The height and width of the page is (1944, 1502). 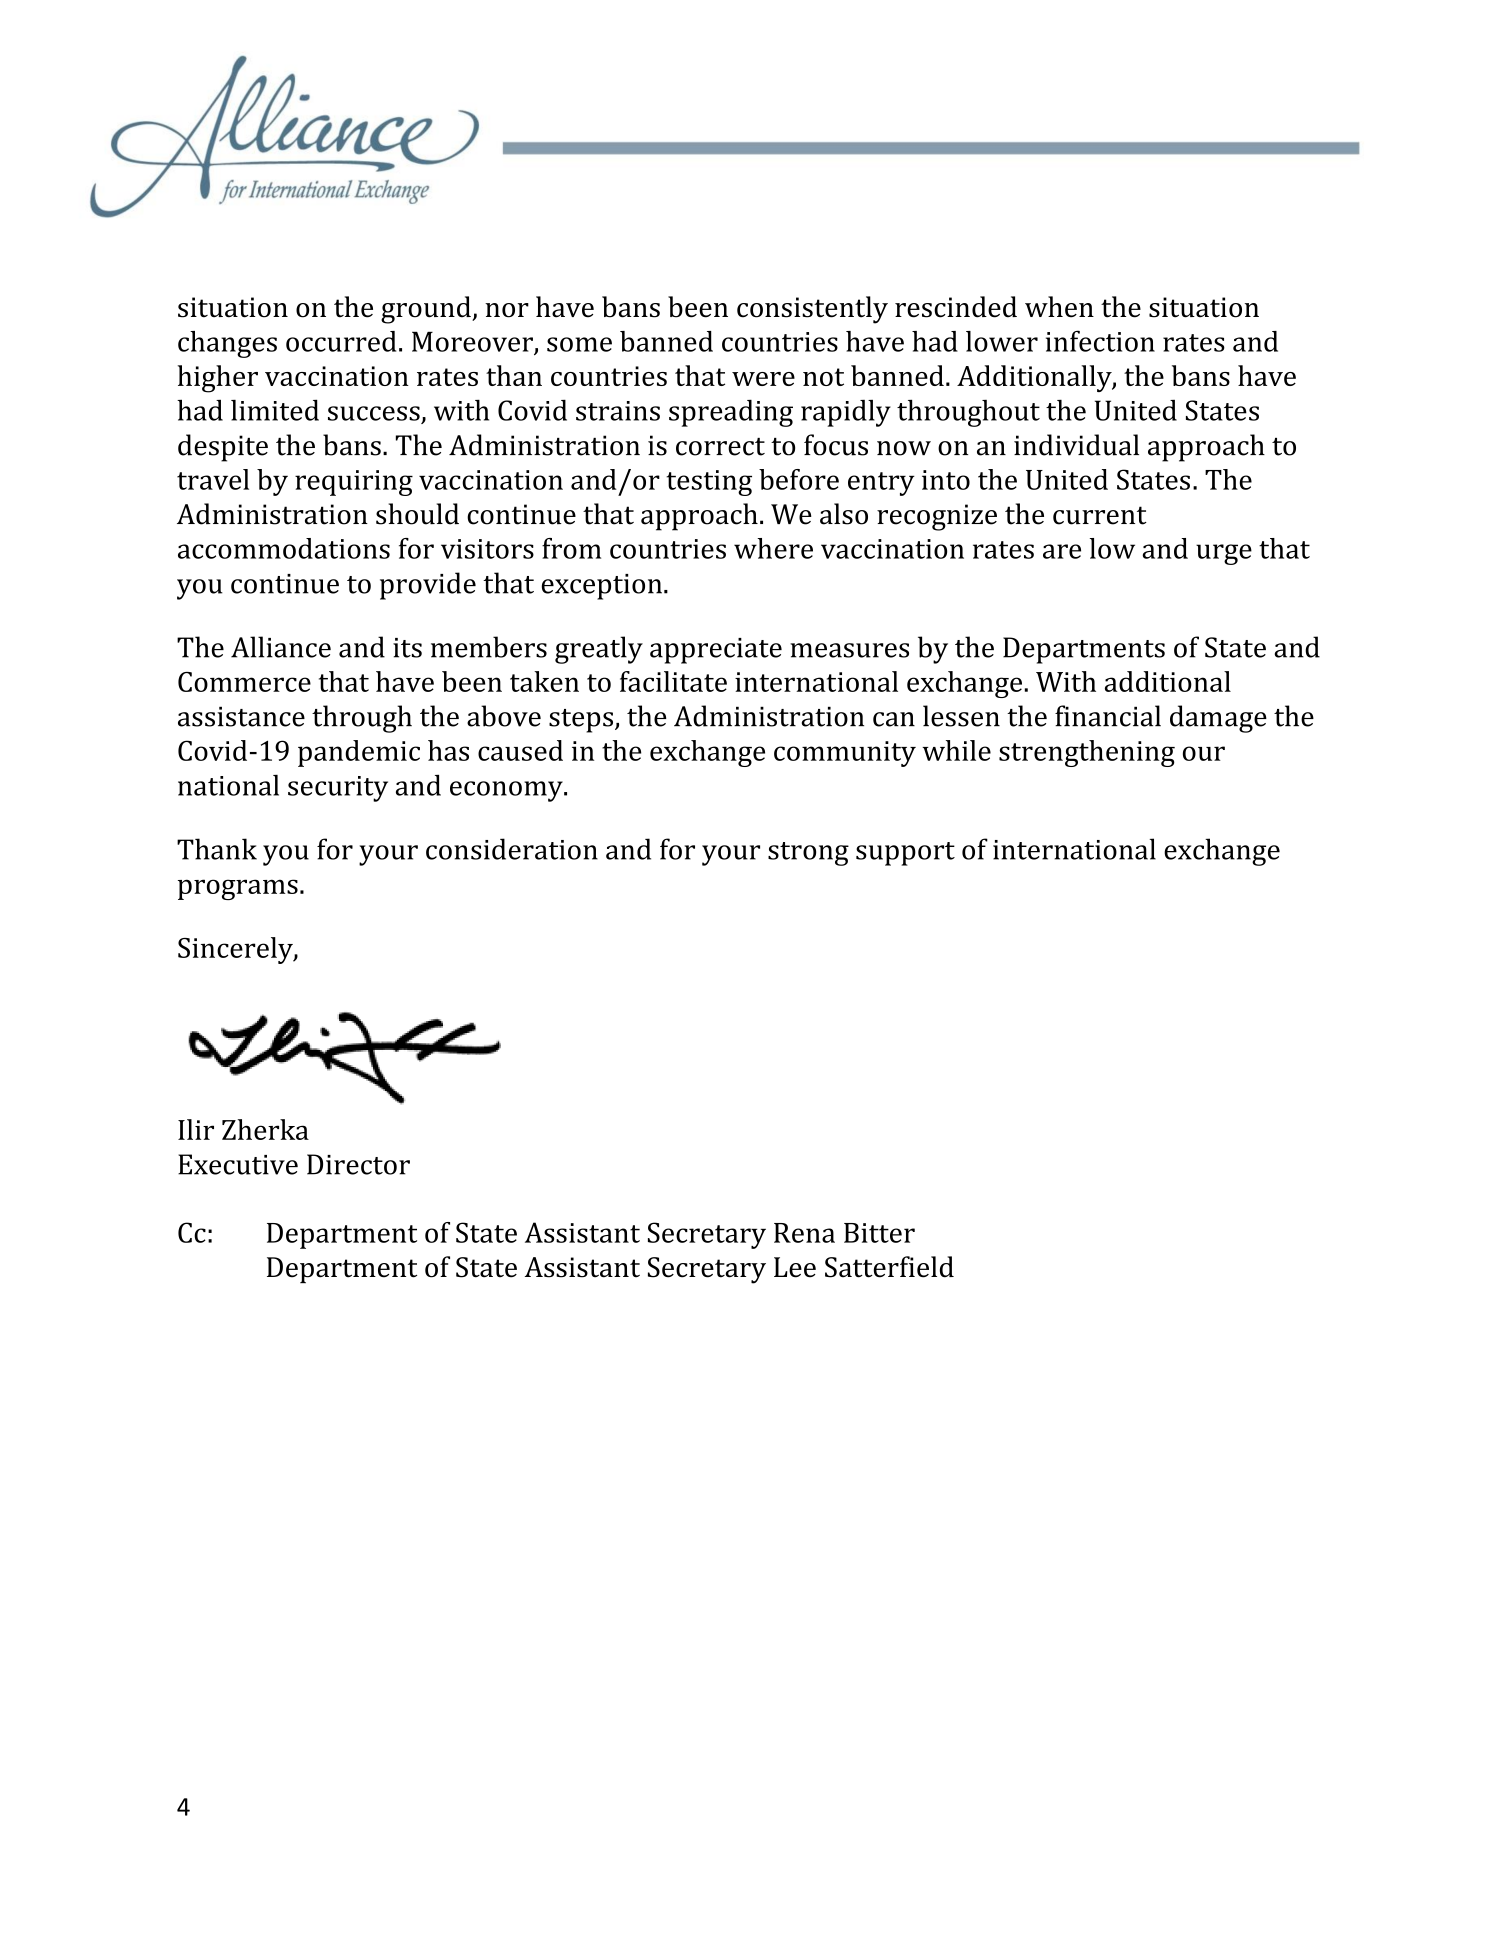 I want to click on strengthening, so click(x=1087, y=753).
